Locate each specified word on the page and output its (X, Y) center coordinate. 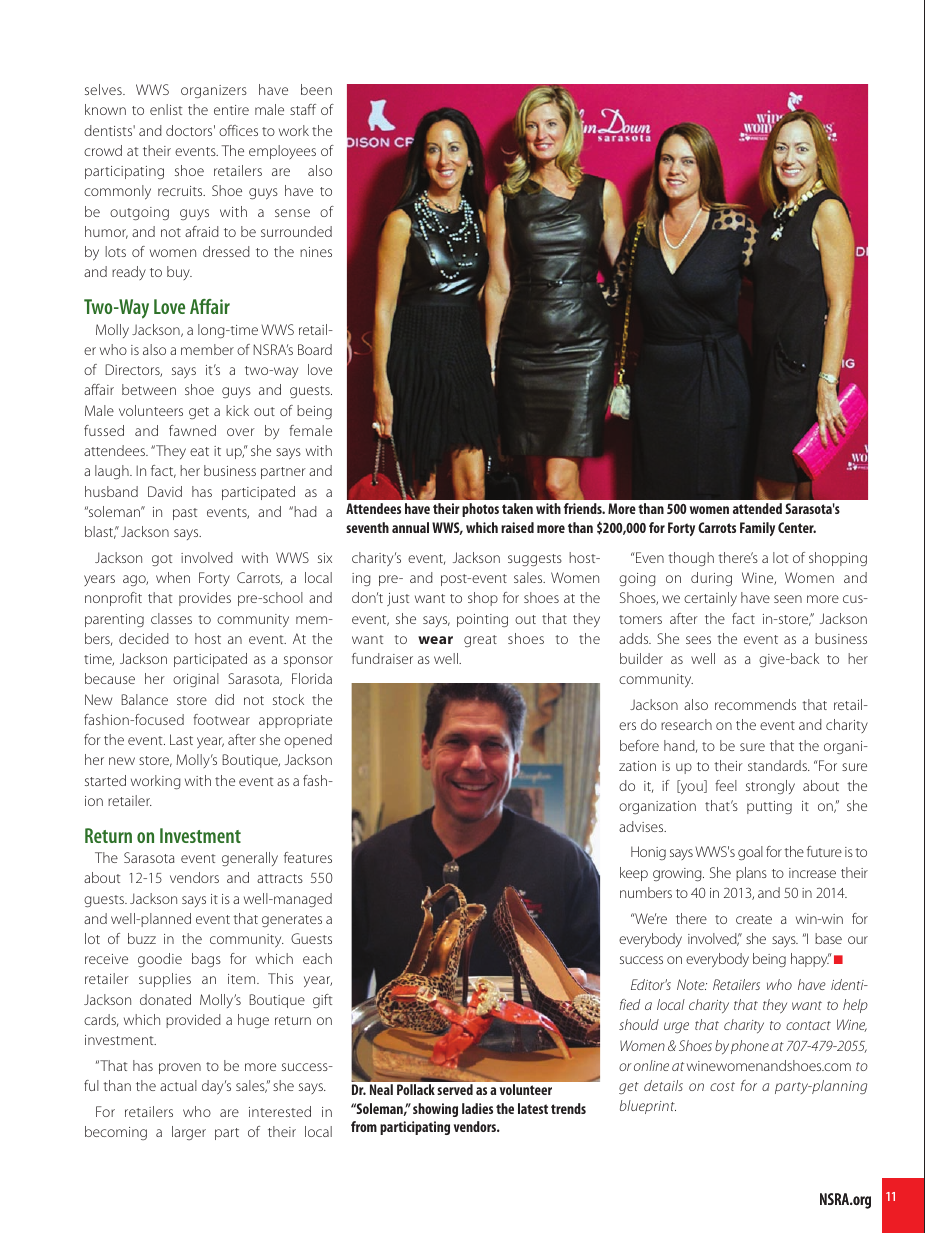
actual (178, 1085)
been (316, 89)
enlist (166, 109)
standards (778, 765)
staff (303, 109)
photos (480, 510)
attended (757, 508)
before (639, 745)
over (241, 432)
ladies (477, 1108)
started (105, 780)
